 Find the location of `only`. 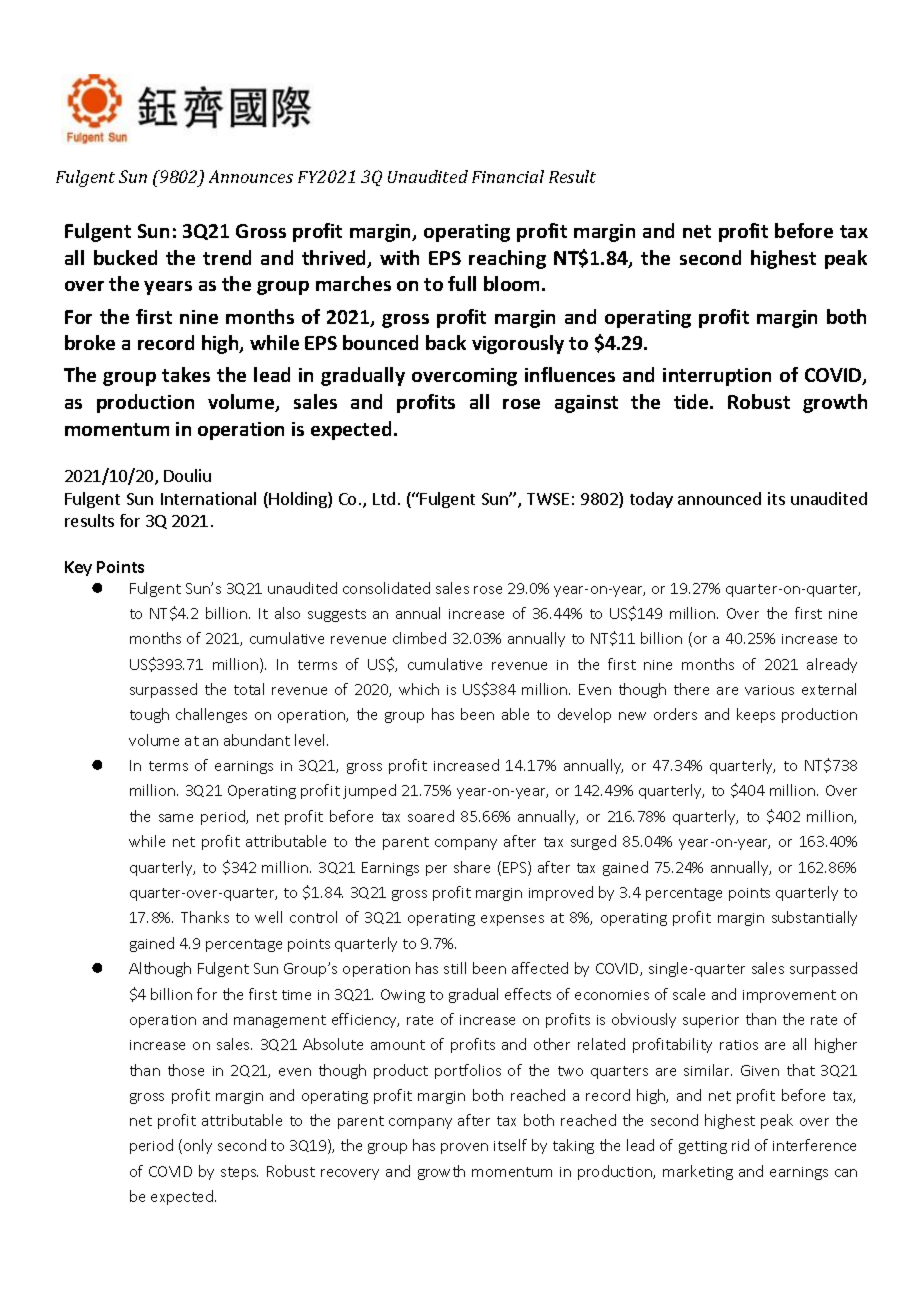

only is located at coordinates (198, 1146).
